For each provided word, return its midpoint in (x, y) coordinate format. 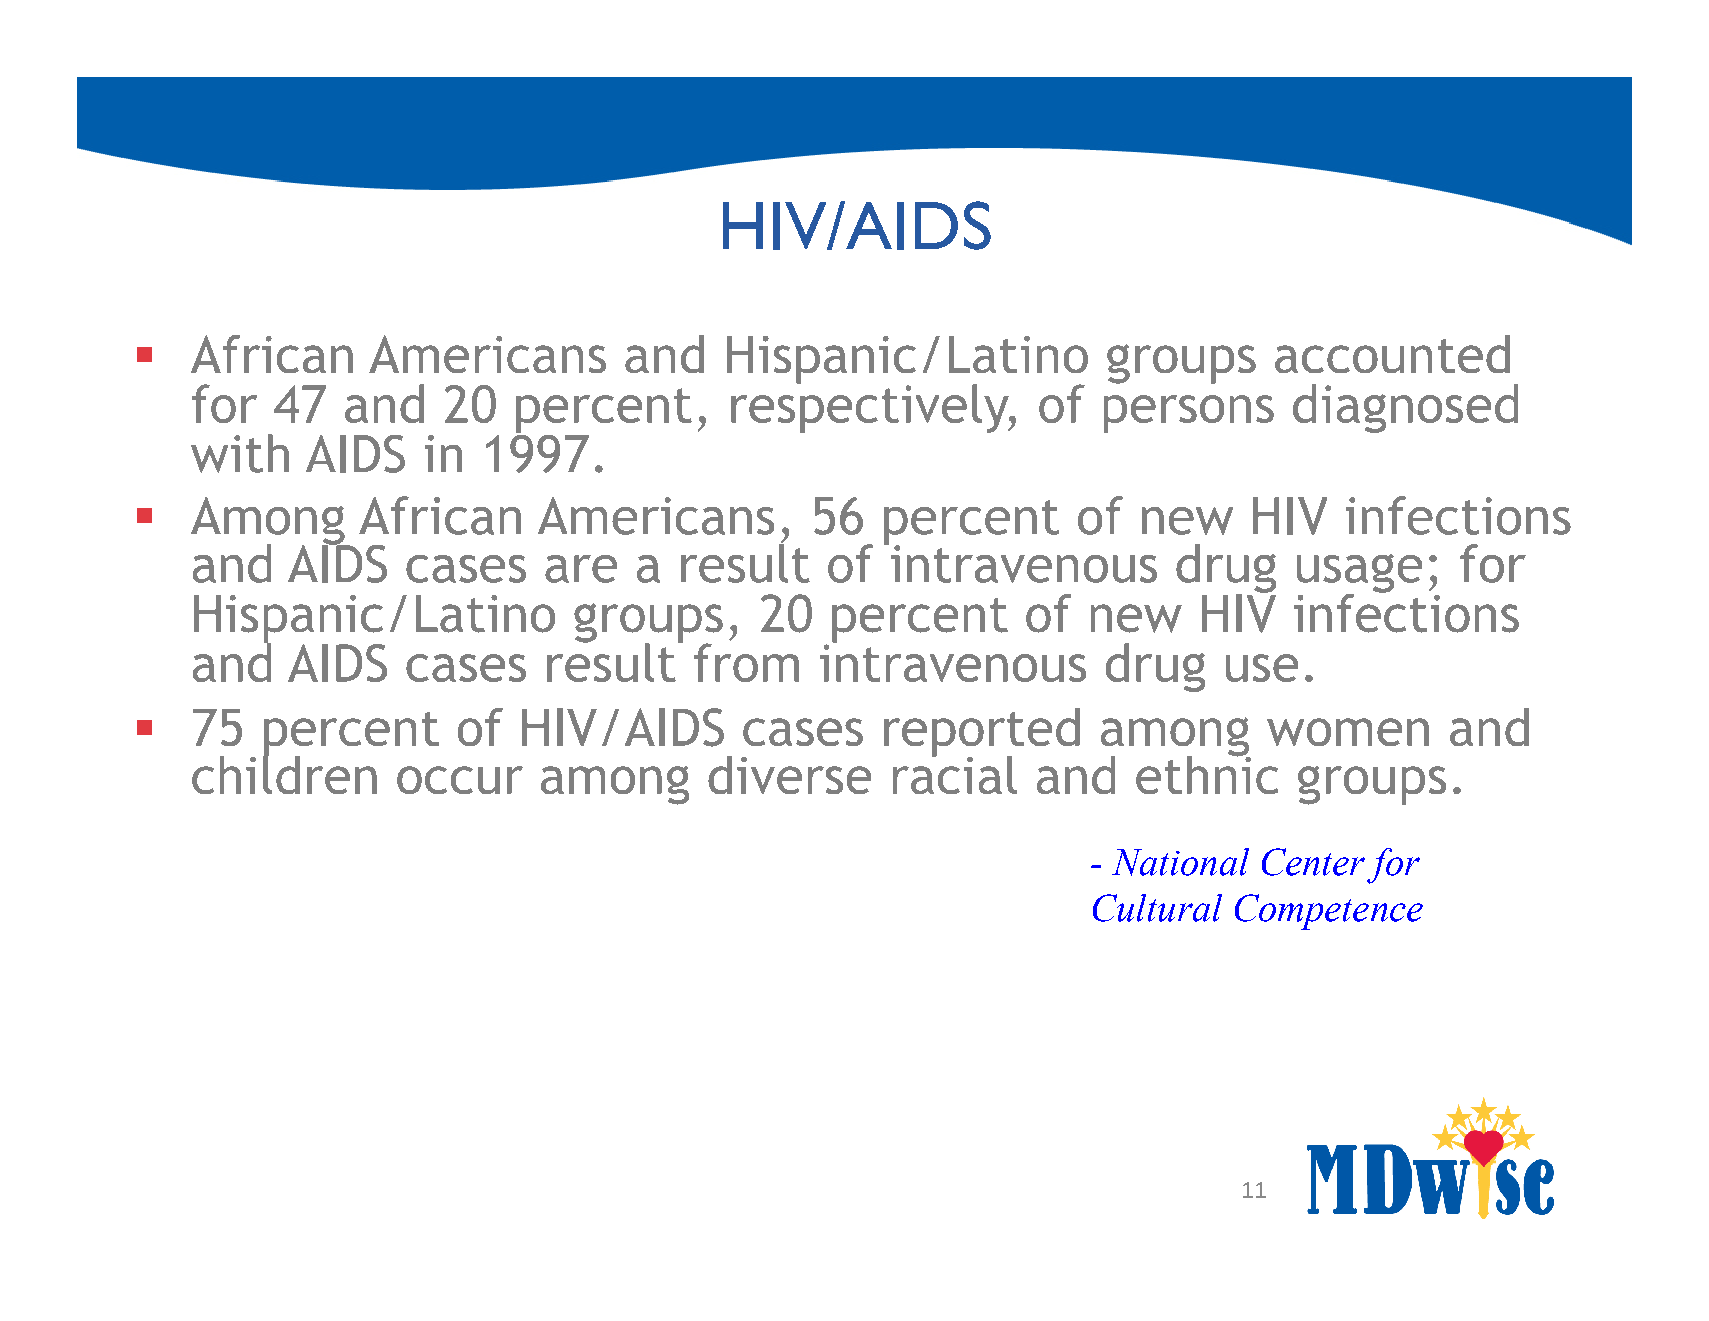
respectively (871, 407)
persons (1189, 414)
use (1262, 668)
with (240, 453)
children (284, 773)
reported (982, 733)
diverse (789, 775)
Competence (1329, 912)
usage (1359, 574)
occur (460, 780)
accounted (1392, 354)
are (581, 569)
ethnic (1207, 773)
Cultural (1157, 908)
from (746, 662)
